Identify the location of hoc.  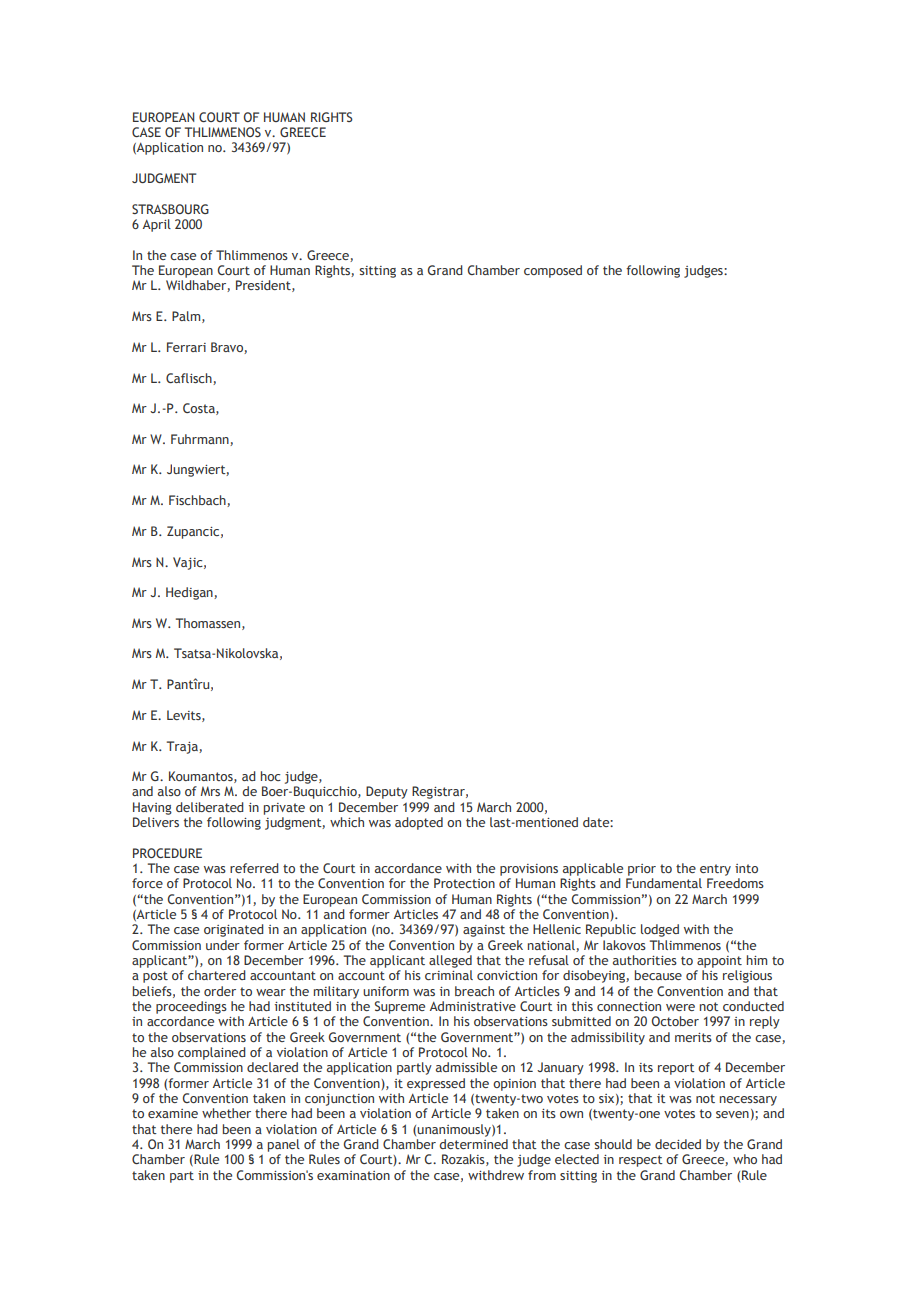
(271, 776).
